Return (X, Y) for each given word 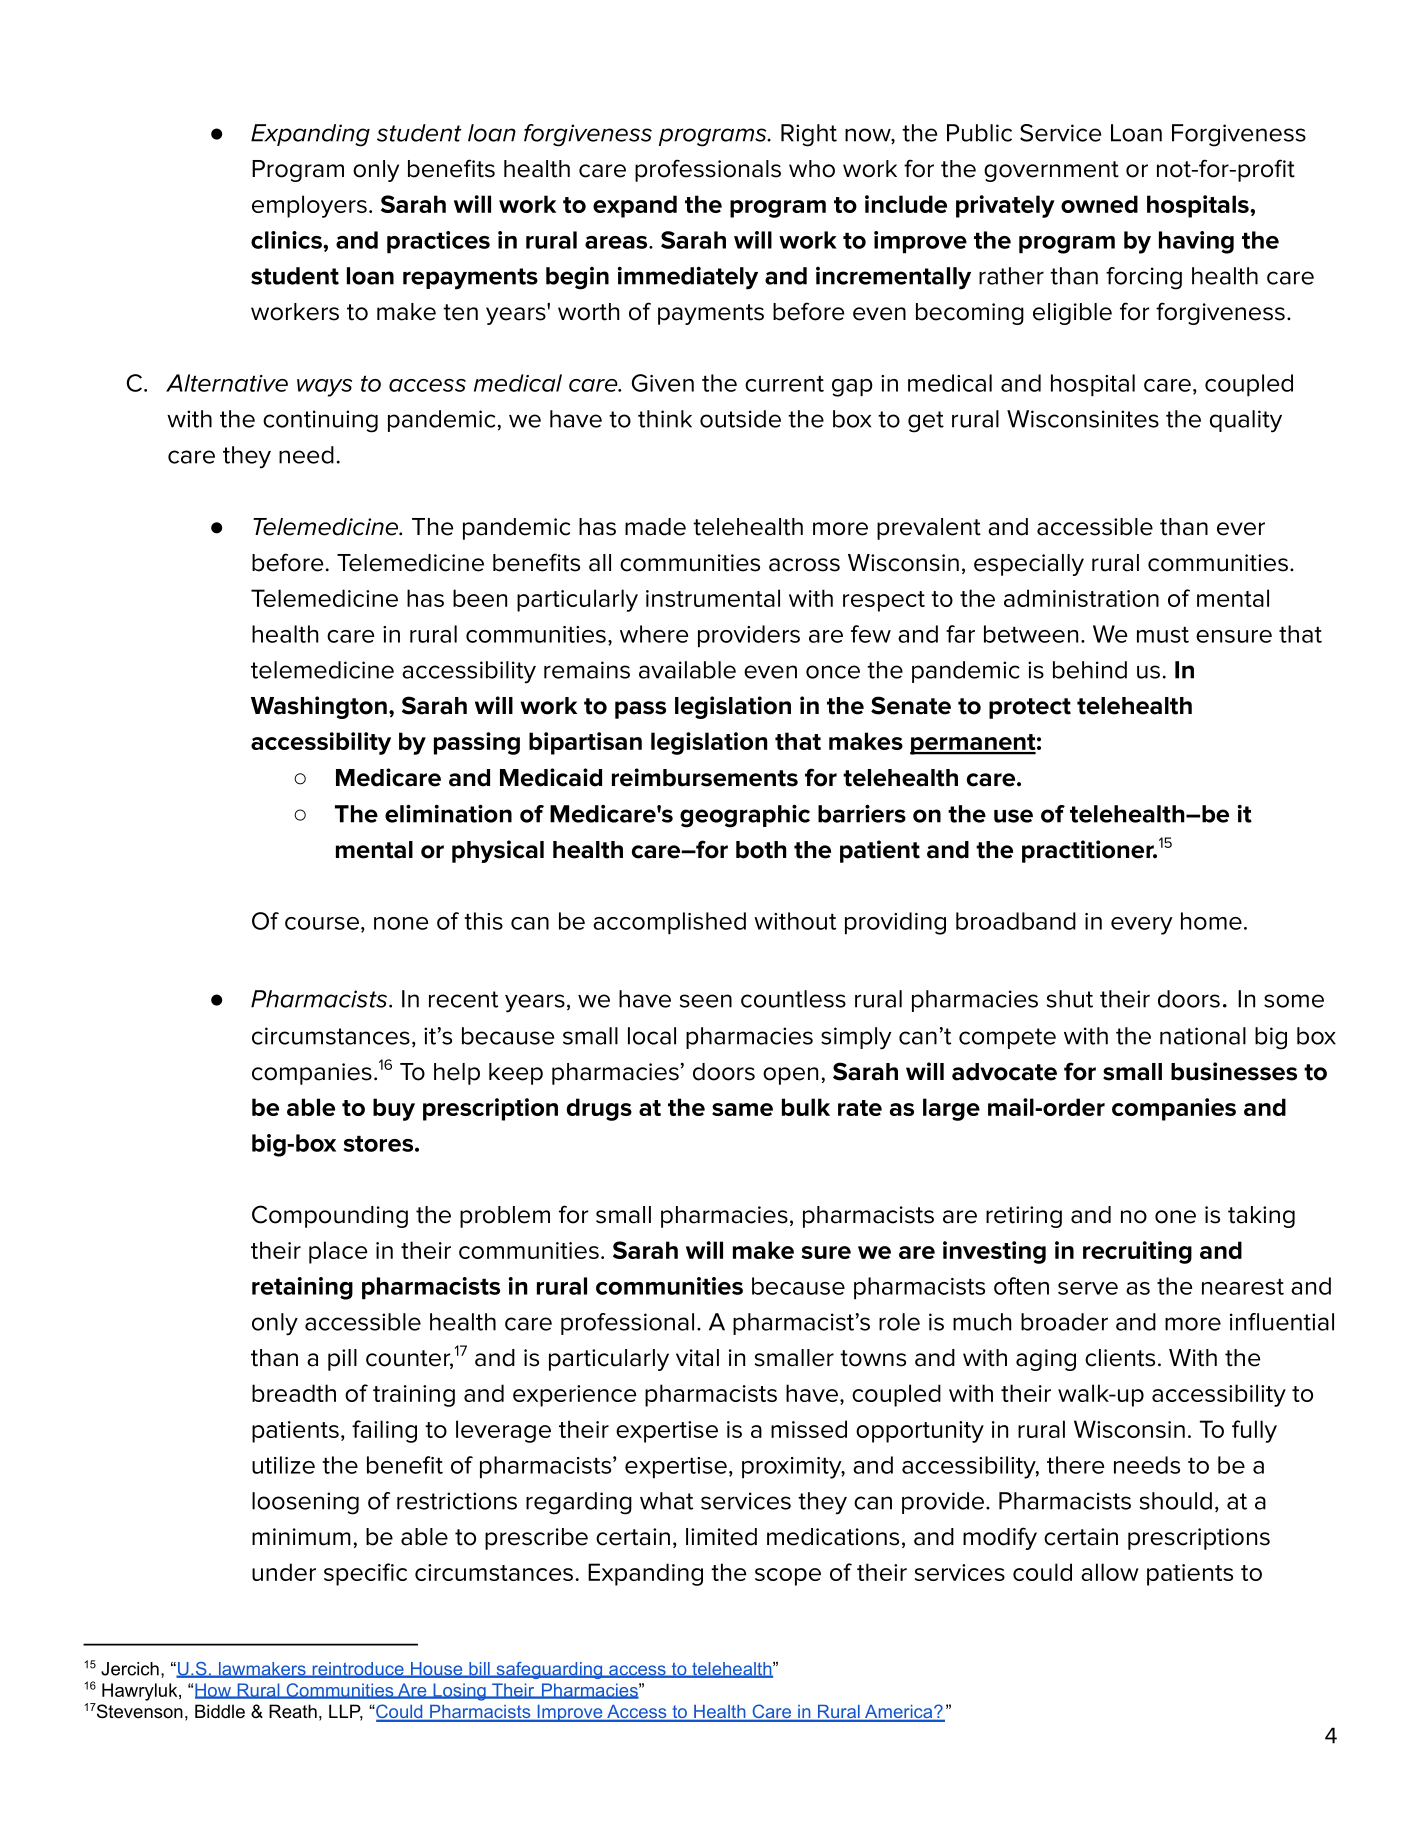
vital (697, 1358)
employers (309, 206)
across (804, 565)
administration (1081, 598)
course (322, 923)
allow (1110, 1572)
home (1211, 921)
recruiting (1137, 1252)
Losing (459, 1692)
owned (1099, 204)
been (480, 598)
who (812, 169)
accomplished (669, 923)
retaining (302, 1288)
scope (788, 1577)
